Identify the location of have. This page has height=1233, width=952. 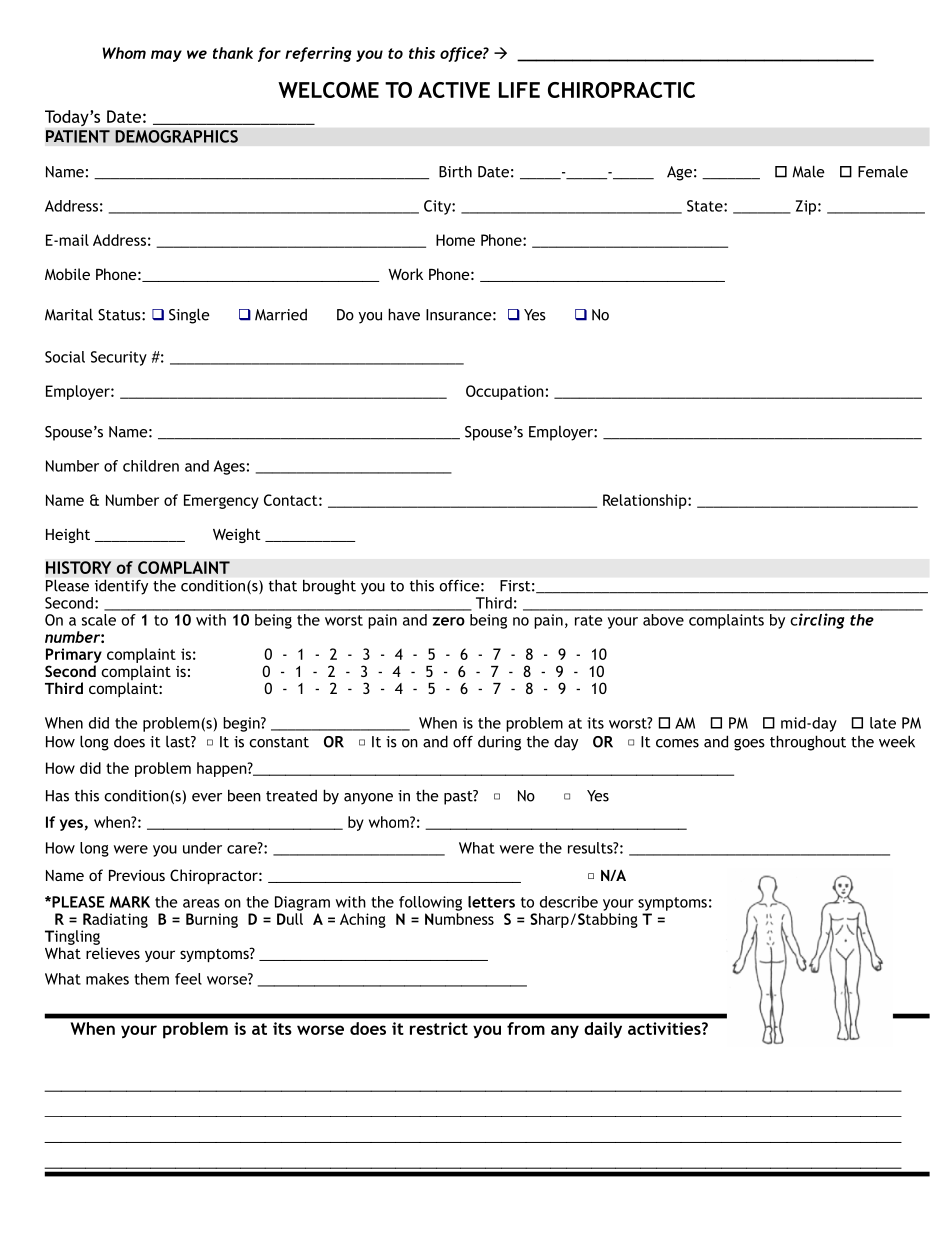
(404, 314).
